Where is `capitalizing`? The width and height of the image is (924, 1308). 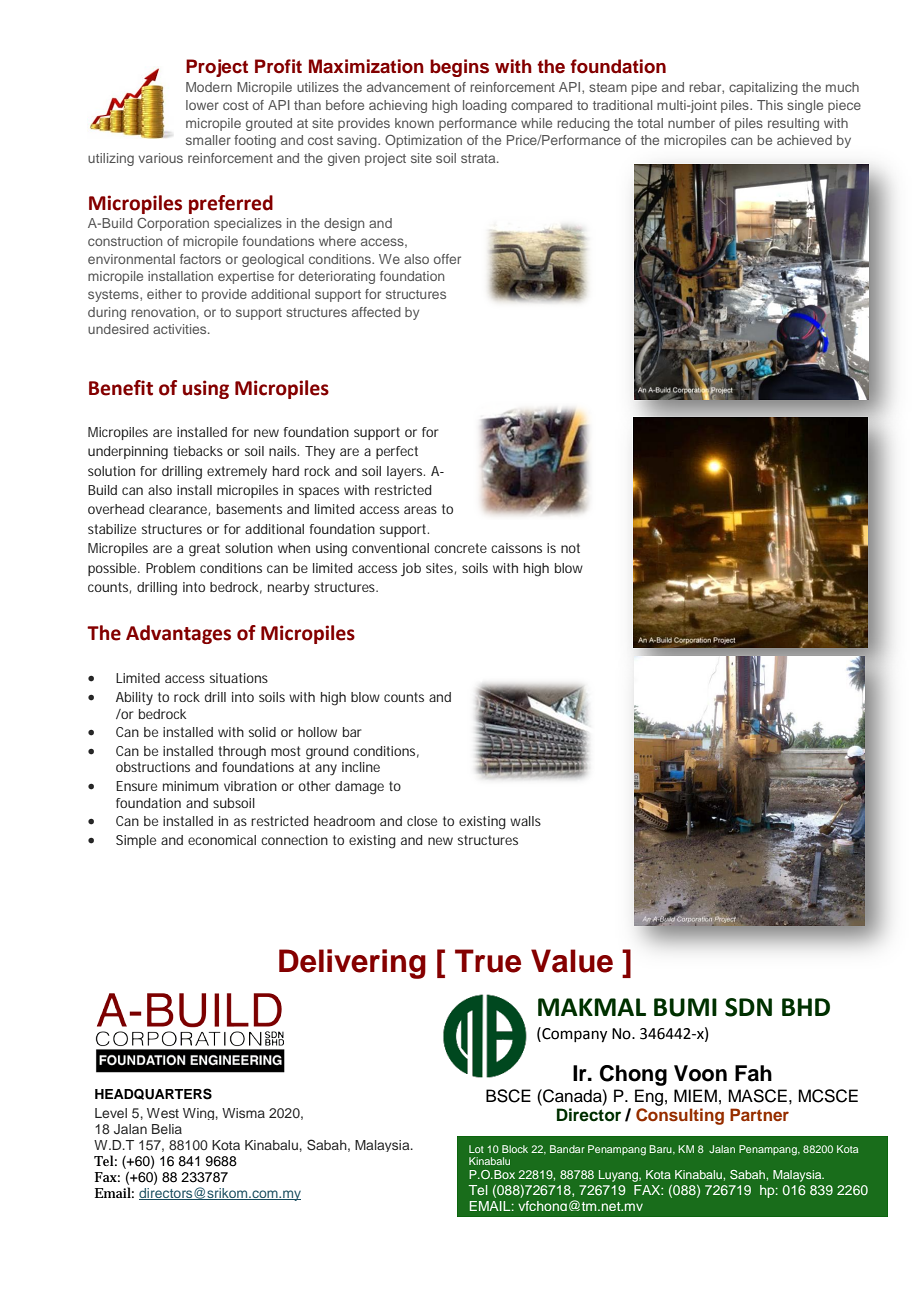 capitalizing is located at coordinates (763, 88).
